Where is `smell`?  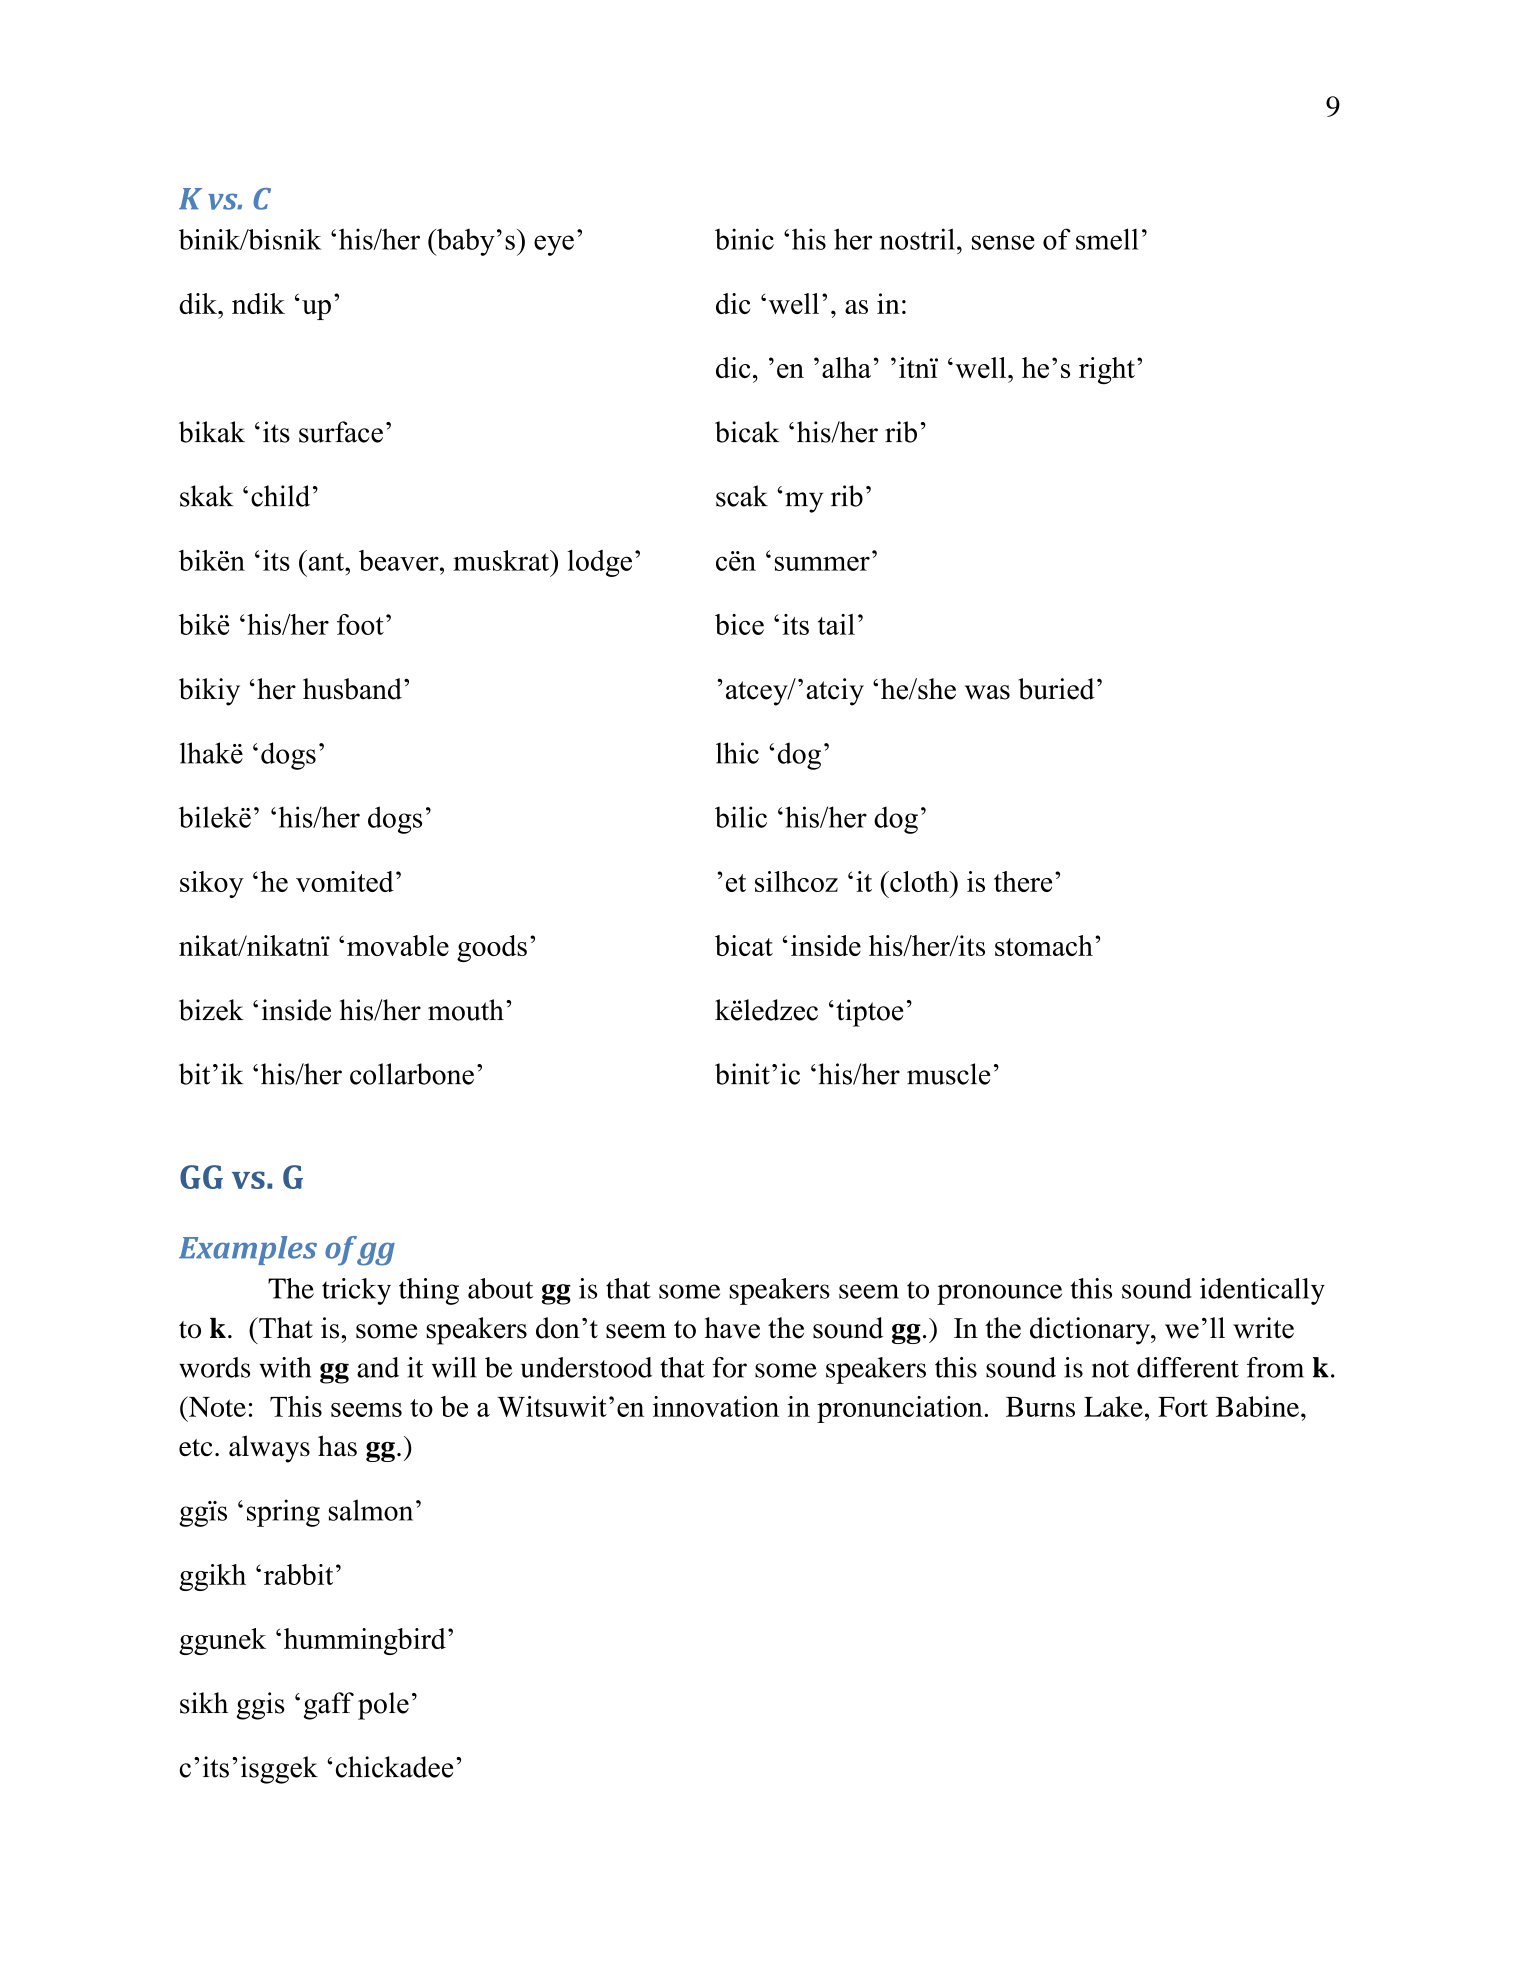 smell is located at coordinates (1107, 239).
